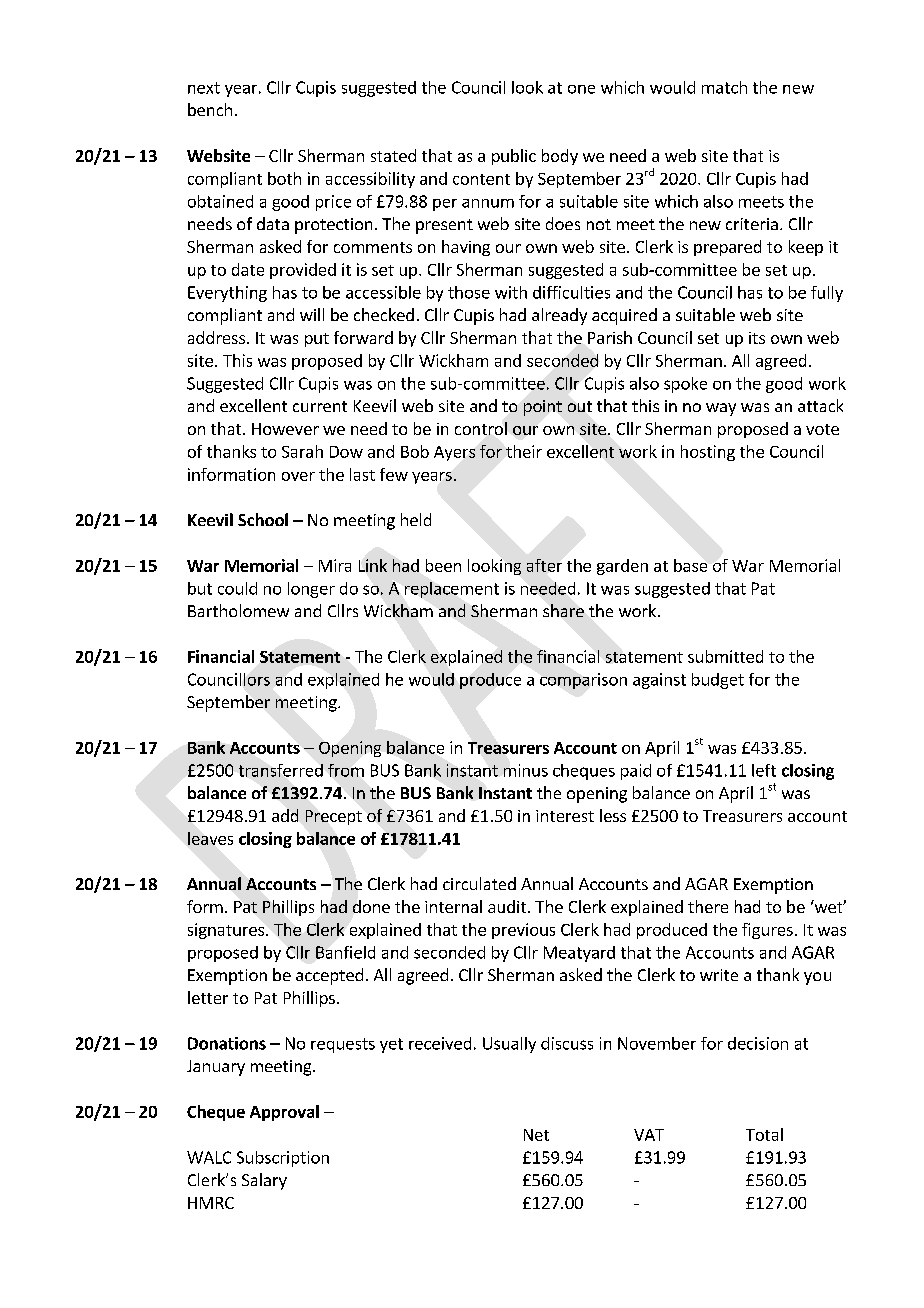 This document has height=1308, width=924. I want to click on public, so click(514, 157).
